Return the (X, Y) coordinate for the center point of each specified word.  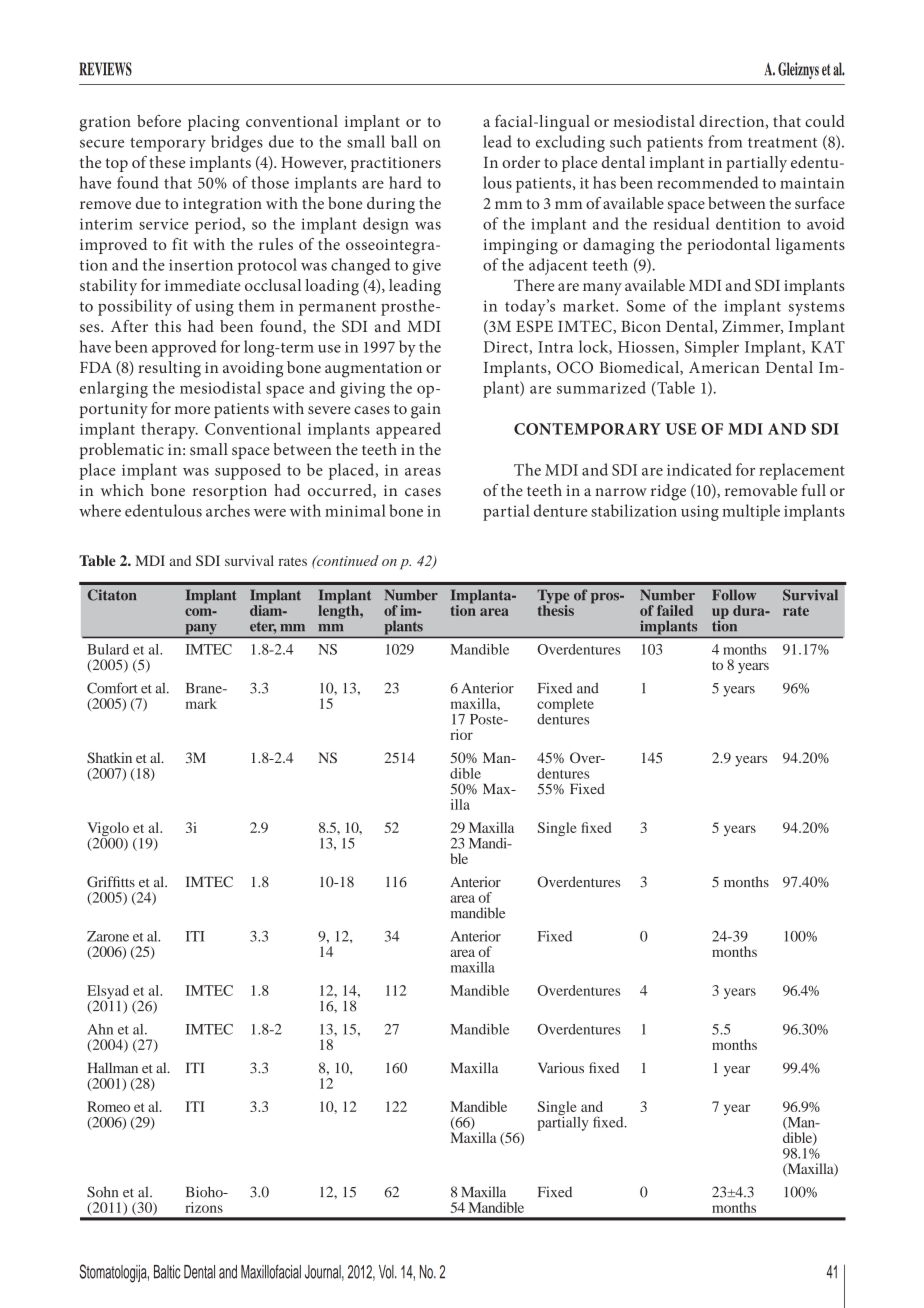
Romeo (108, 1106)
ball (404, 141)
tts (128, 882)
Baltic (167, 1272)
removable (761, 490)
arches (228, 510)
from (725, 141)
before (159, 121)
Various (561, 1067)
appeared (408, 430)
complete (565, 706)
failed (675, 610)
